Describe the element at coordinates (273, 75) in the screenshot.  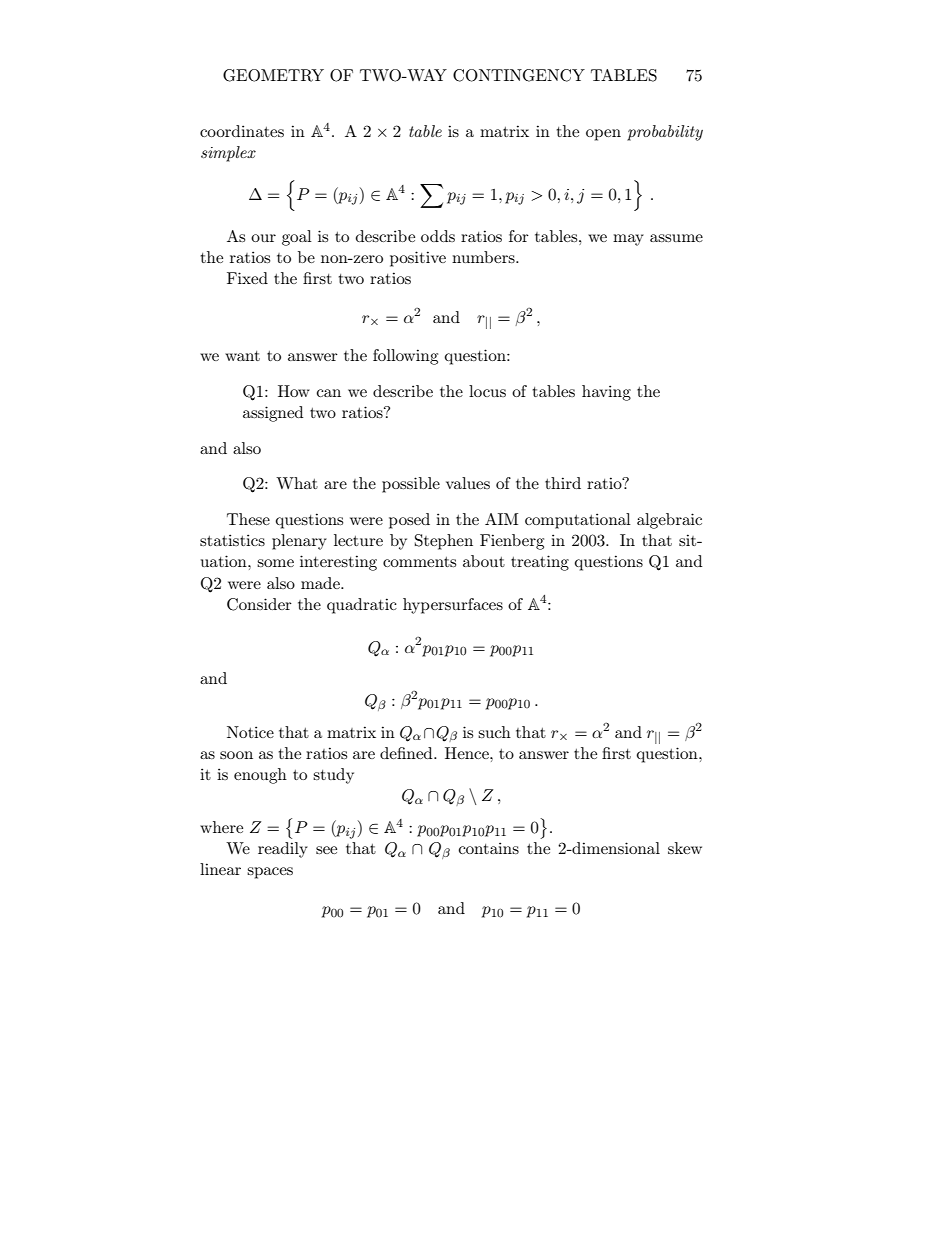
I see `GEOMETRY` at that location.
